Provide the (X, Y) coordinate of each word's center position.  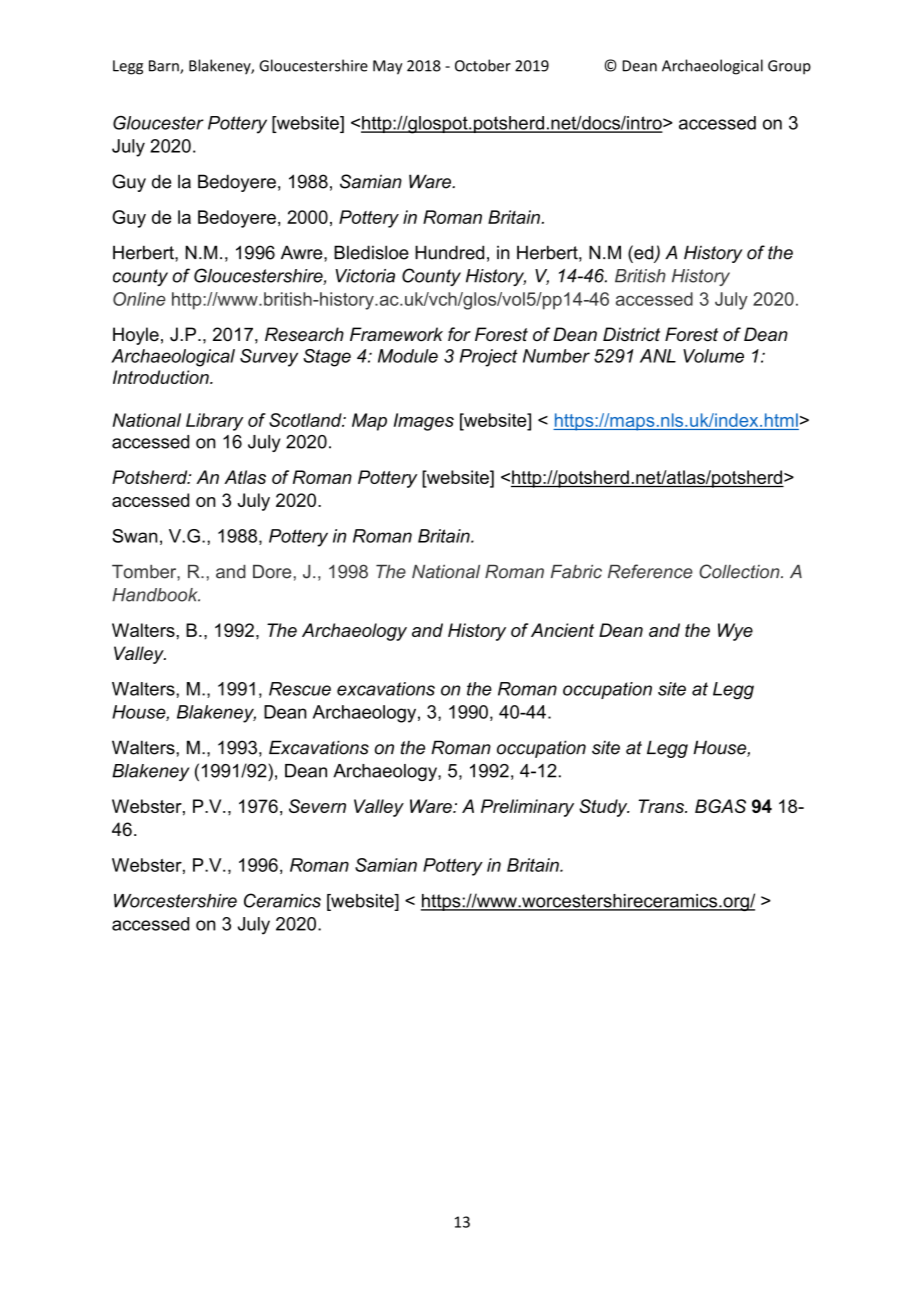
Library (214, 422)
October (483, 65)
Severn (317, 806)
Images (424, 422)
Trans (662, 806)
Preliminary (527, 808)
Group (789, 67)
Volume (713, 356)
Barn (165, 67)
